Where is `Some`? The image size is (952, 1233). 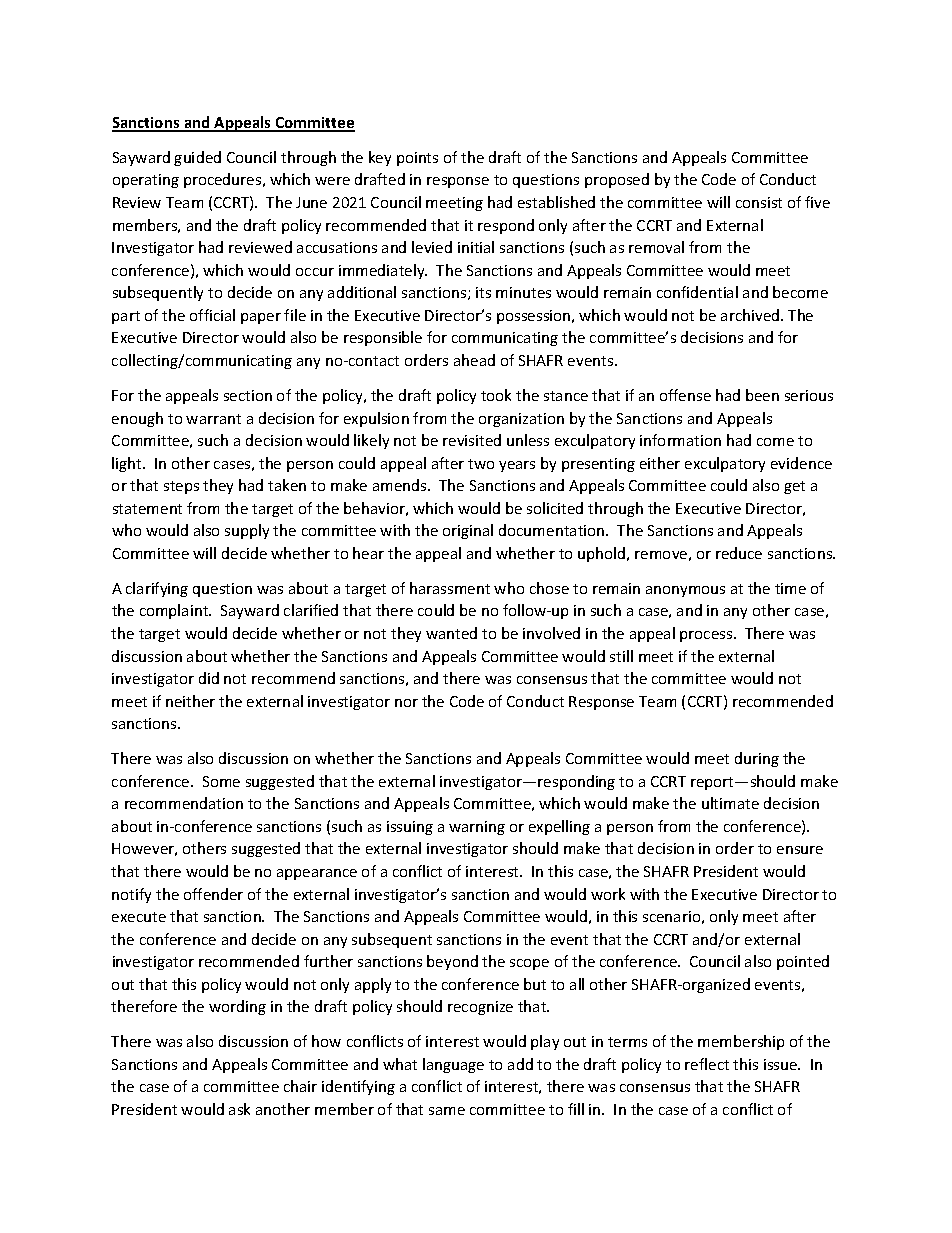
Some is located at coordinates (221, 781).
